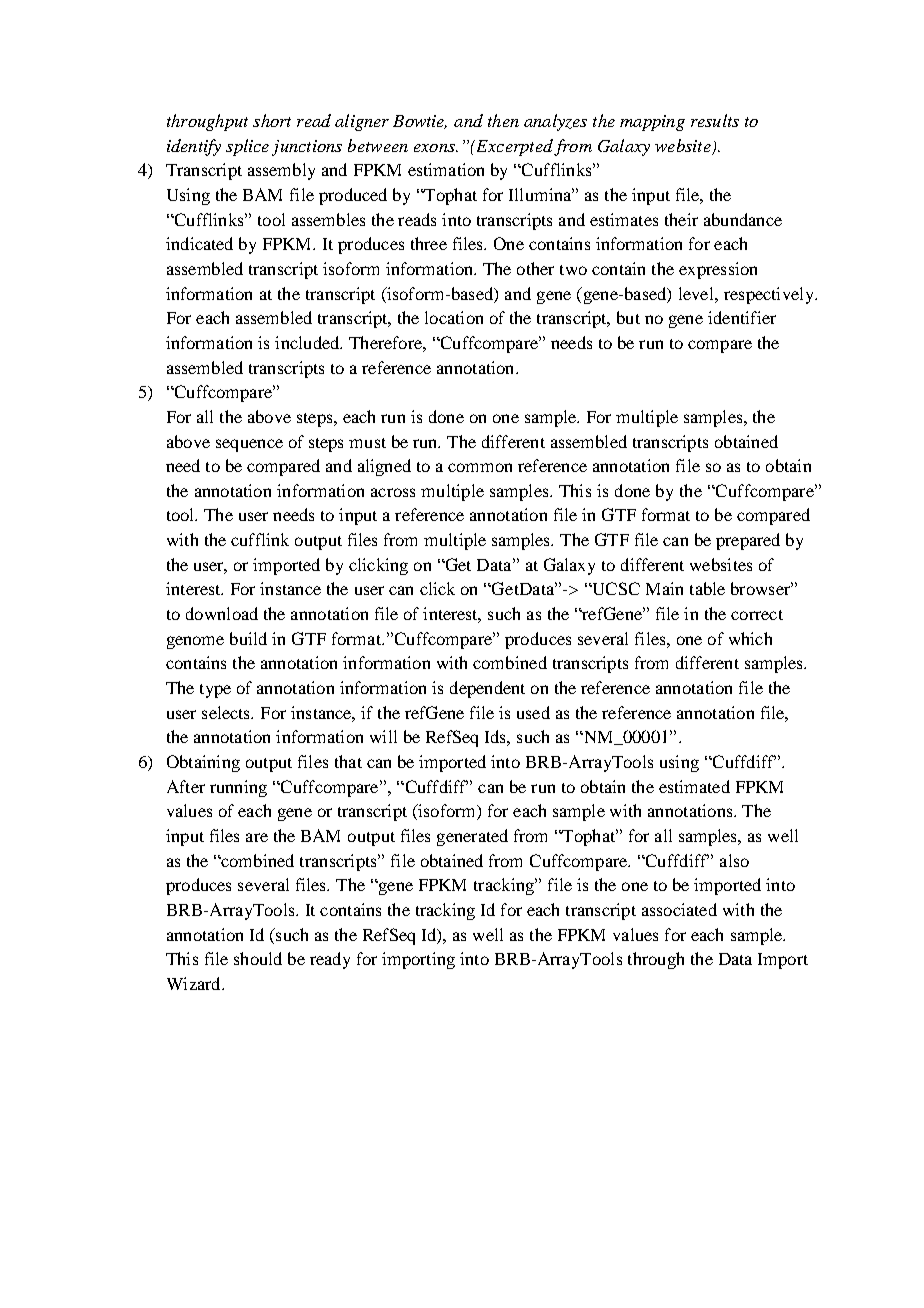 Image resolution: width=924 pixels, height=1308 pixels. What do you see at coordinates (487, 689) in the screenshot?
I see `dependent` at bounding box center [487, 689].
